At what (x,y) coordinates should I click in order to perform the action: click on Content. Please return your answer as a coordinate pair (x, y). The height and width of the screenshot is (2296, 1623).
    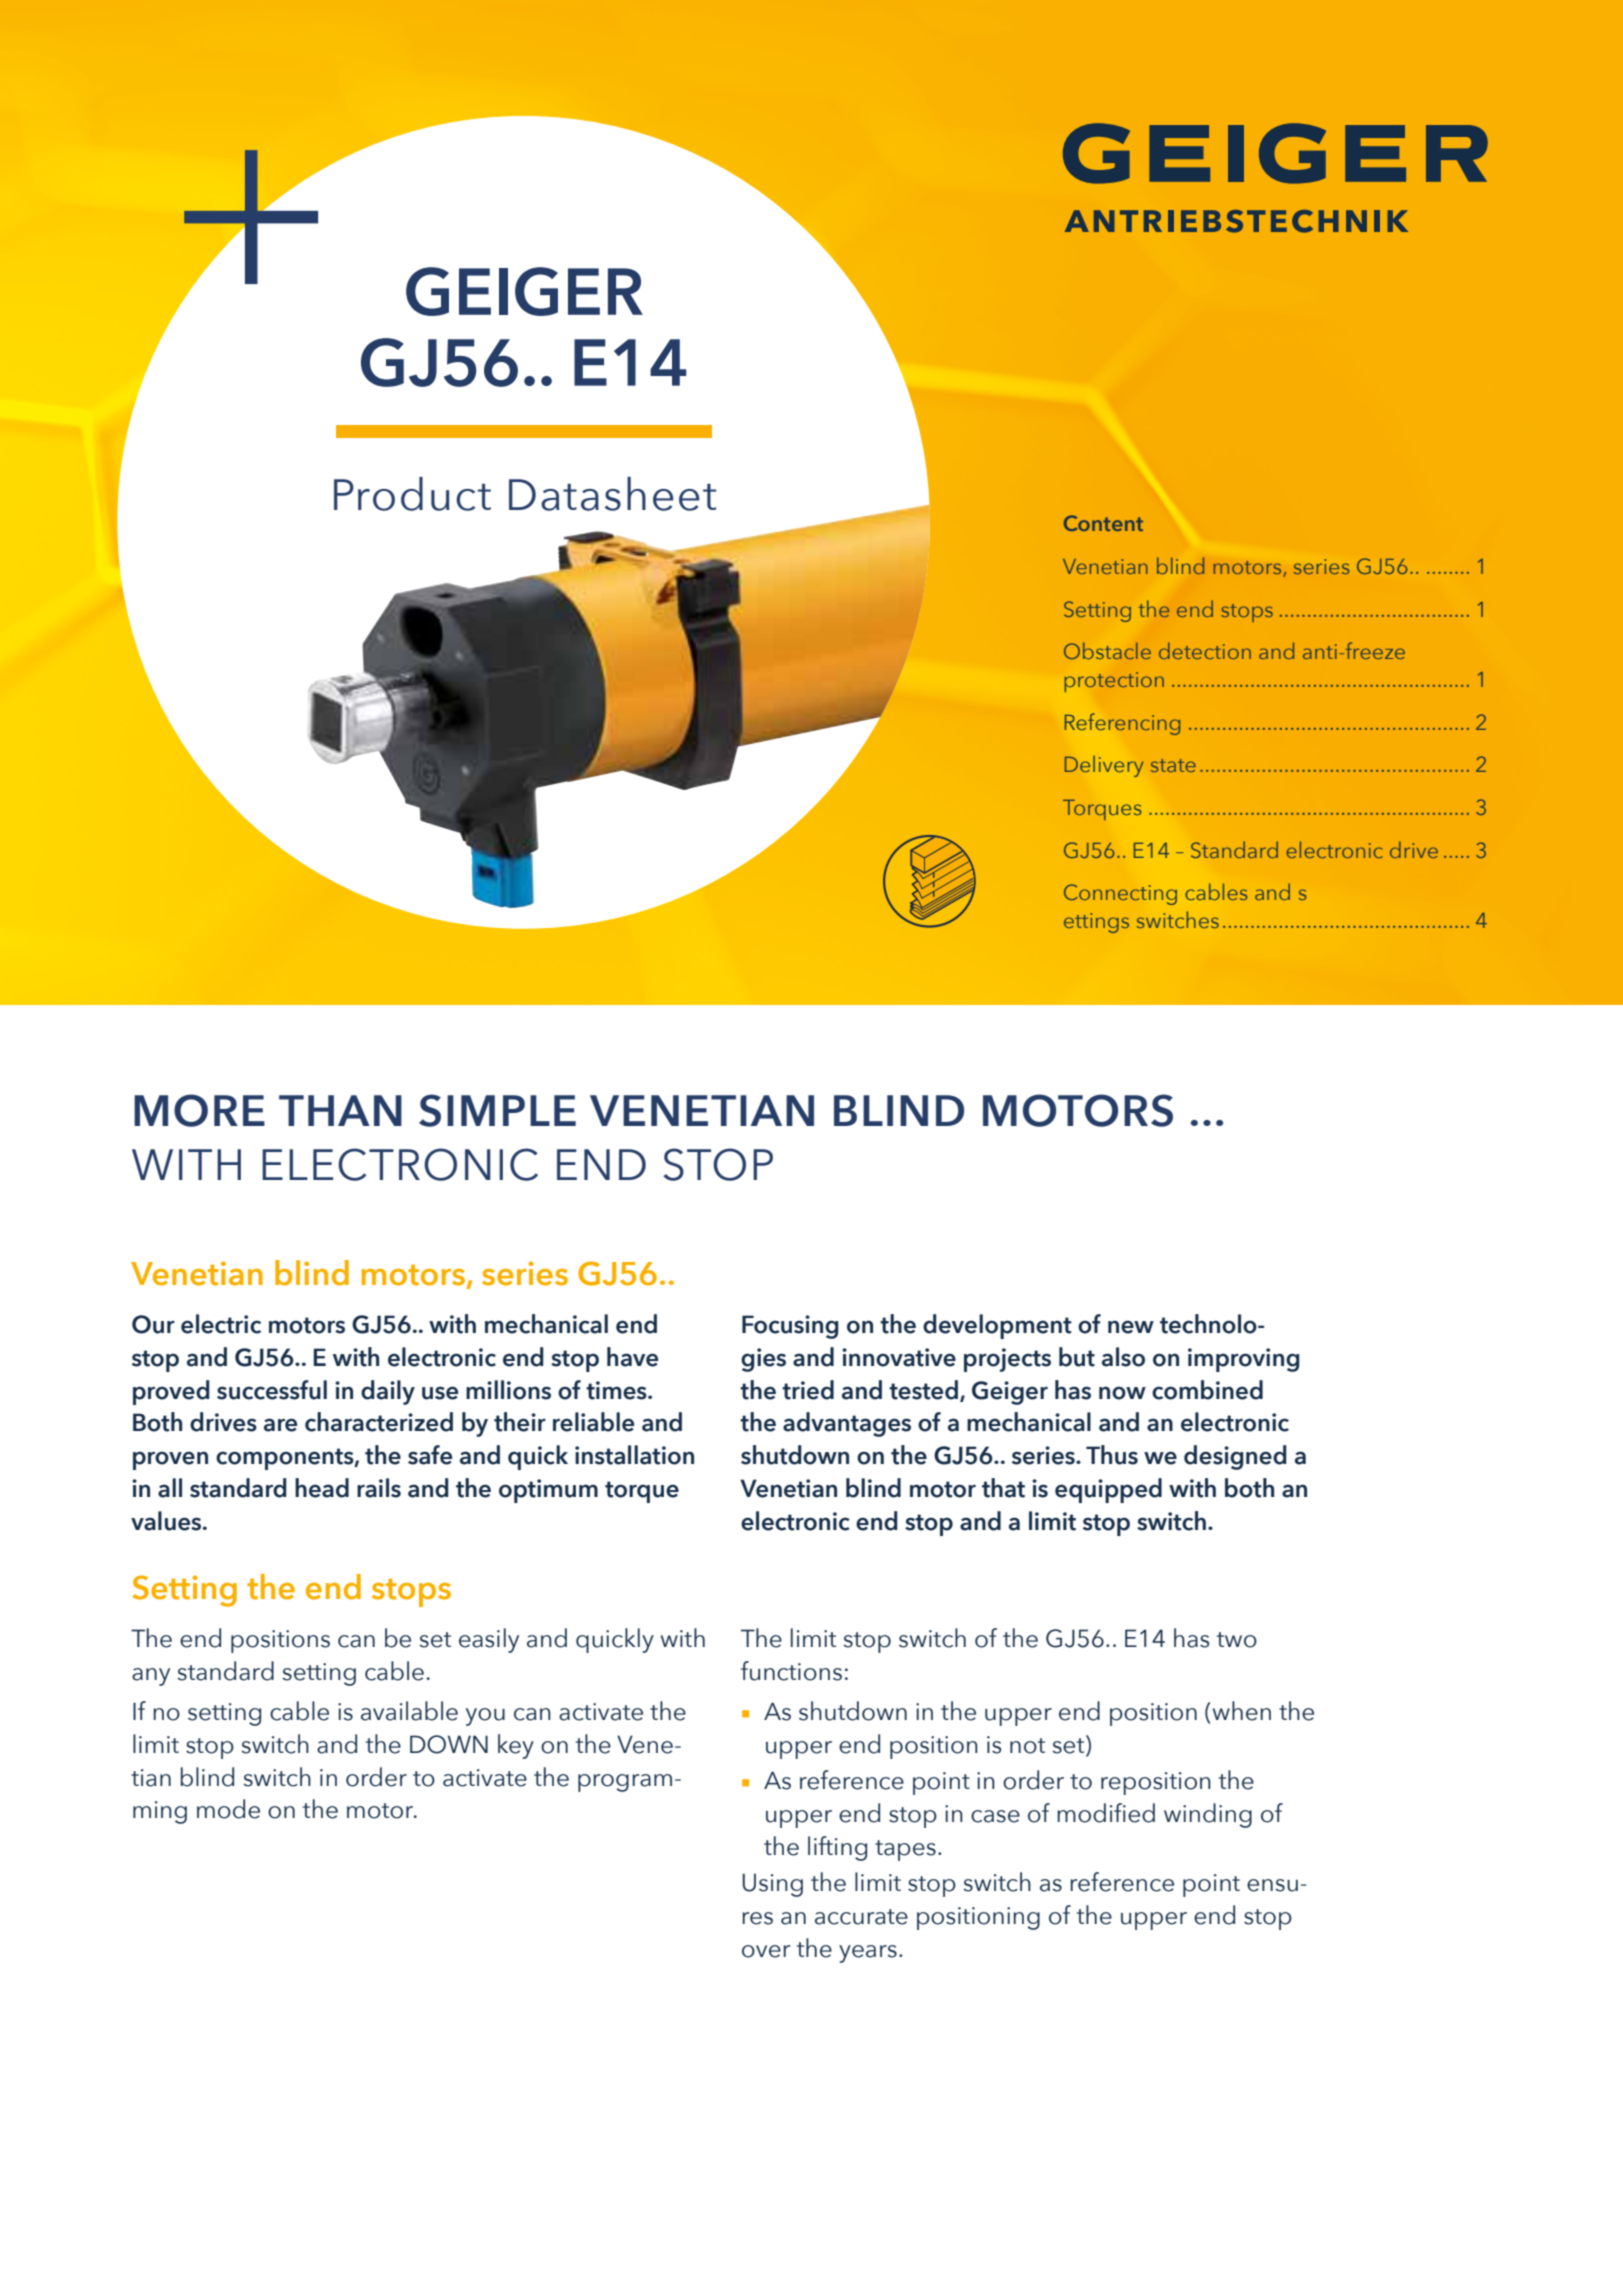
    Looking at the image, I should click on (1103, 523).
